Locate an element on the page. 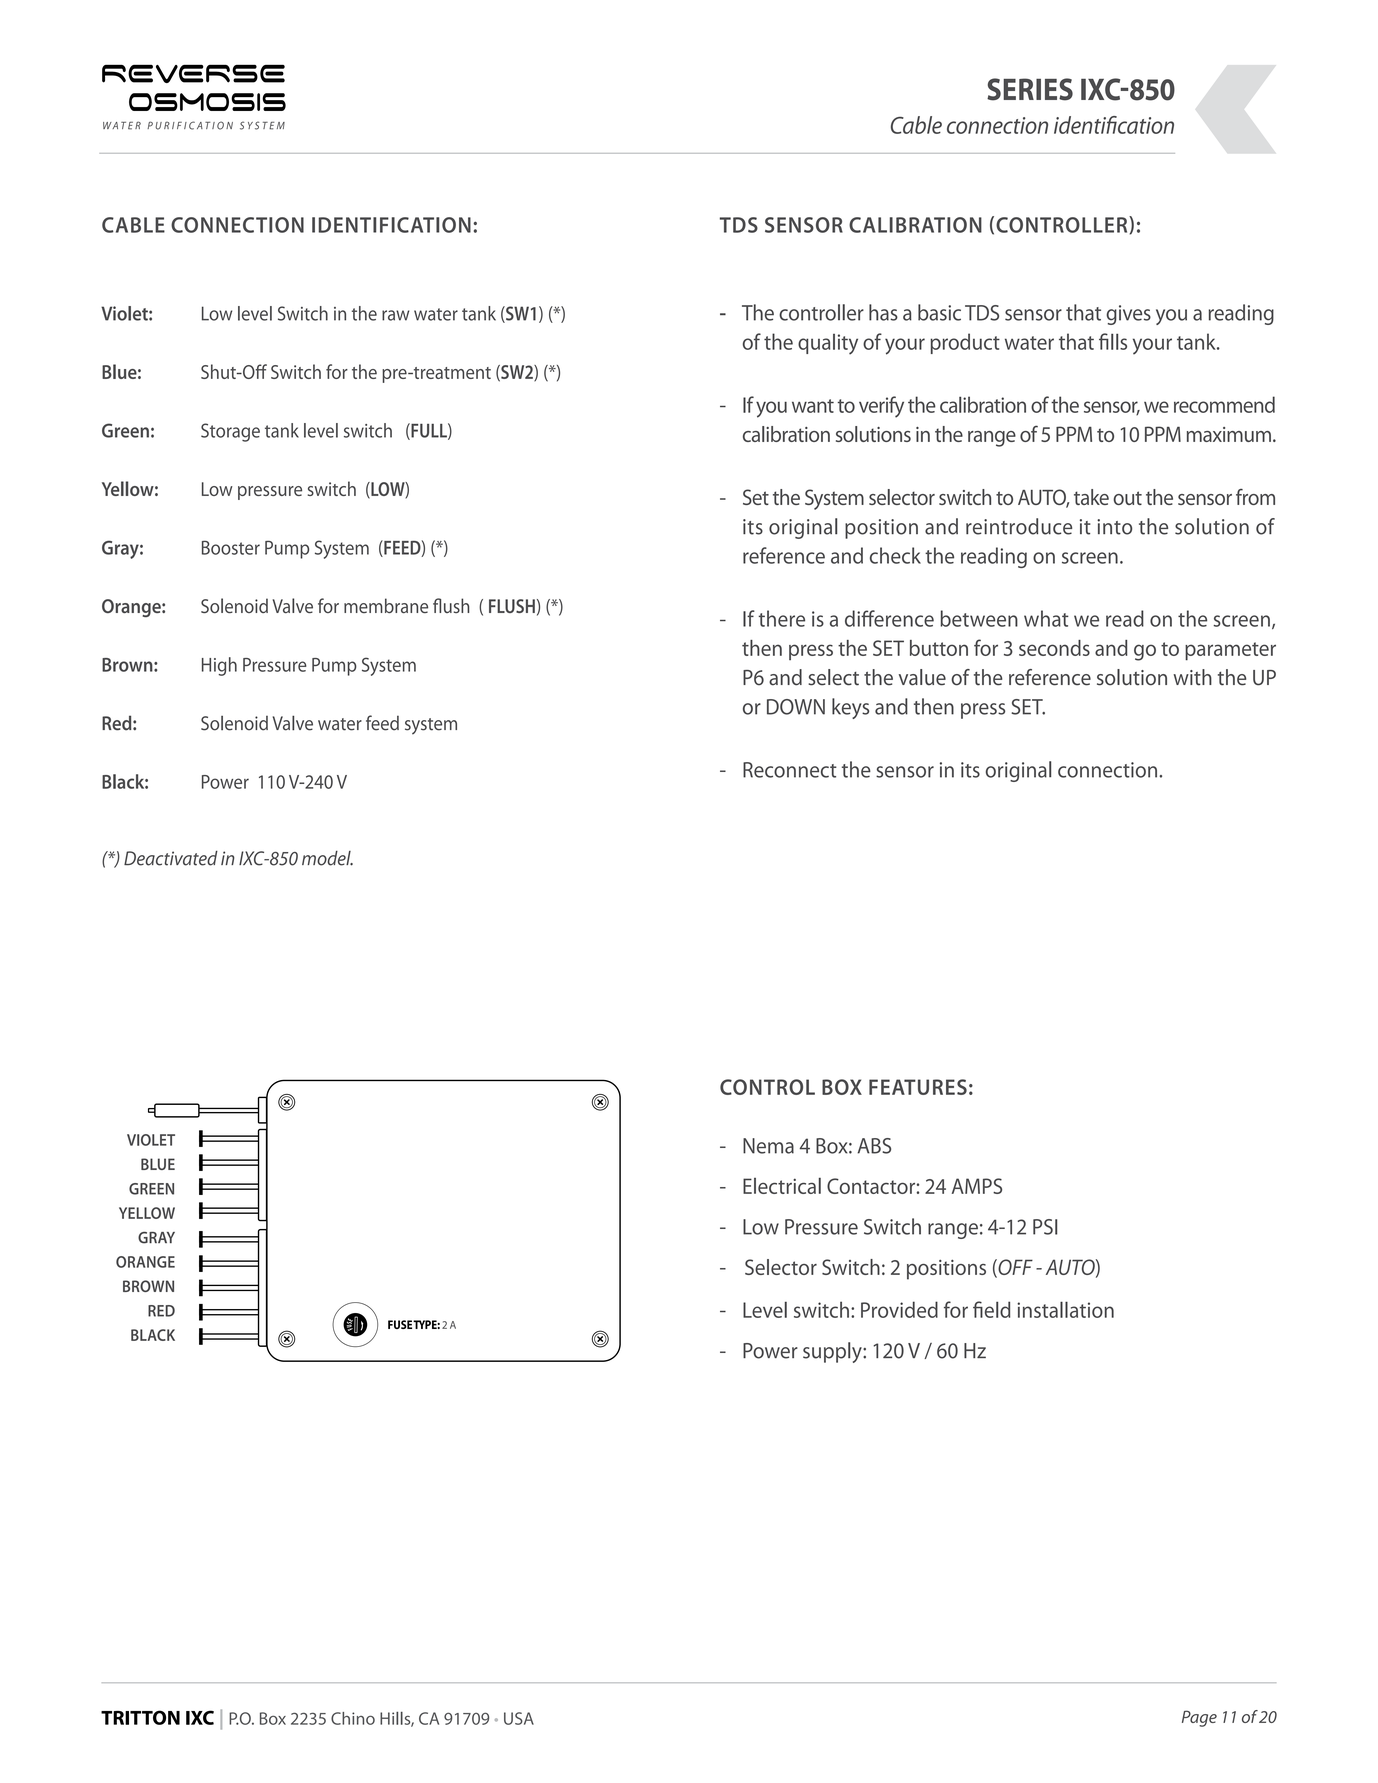  Chino is located at coordinates (353, 1718).
